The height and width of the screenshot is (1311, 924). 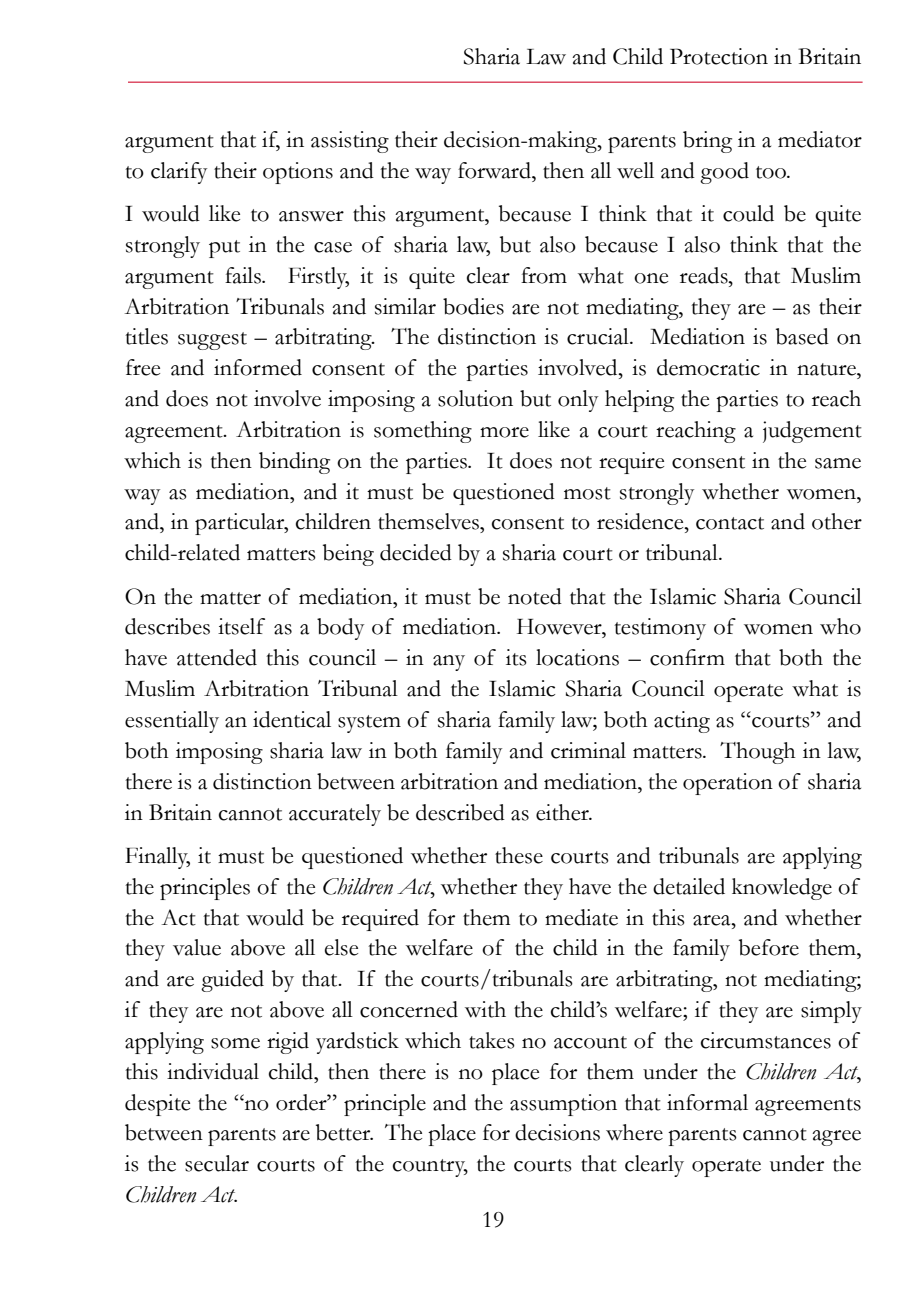 I want to click on binding, so click(x=294, y=463).
